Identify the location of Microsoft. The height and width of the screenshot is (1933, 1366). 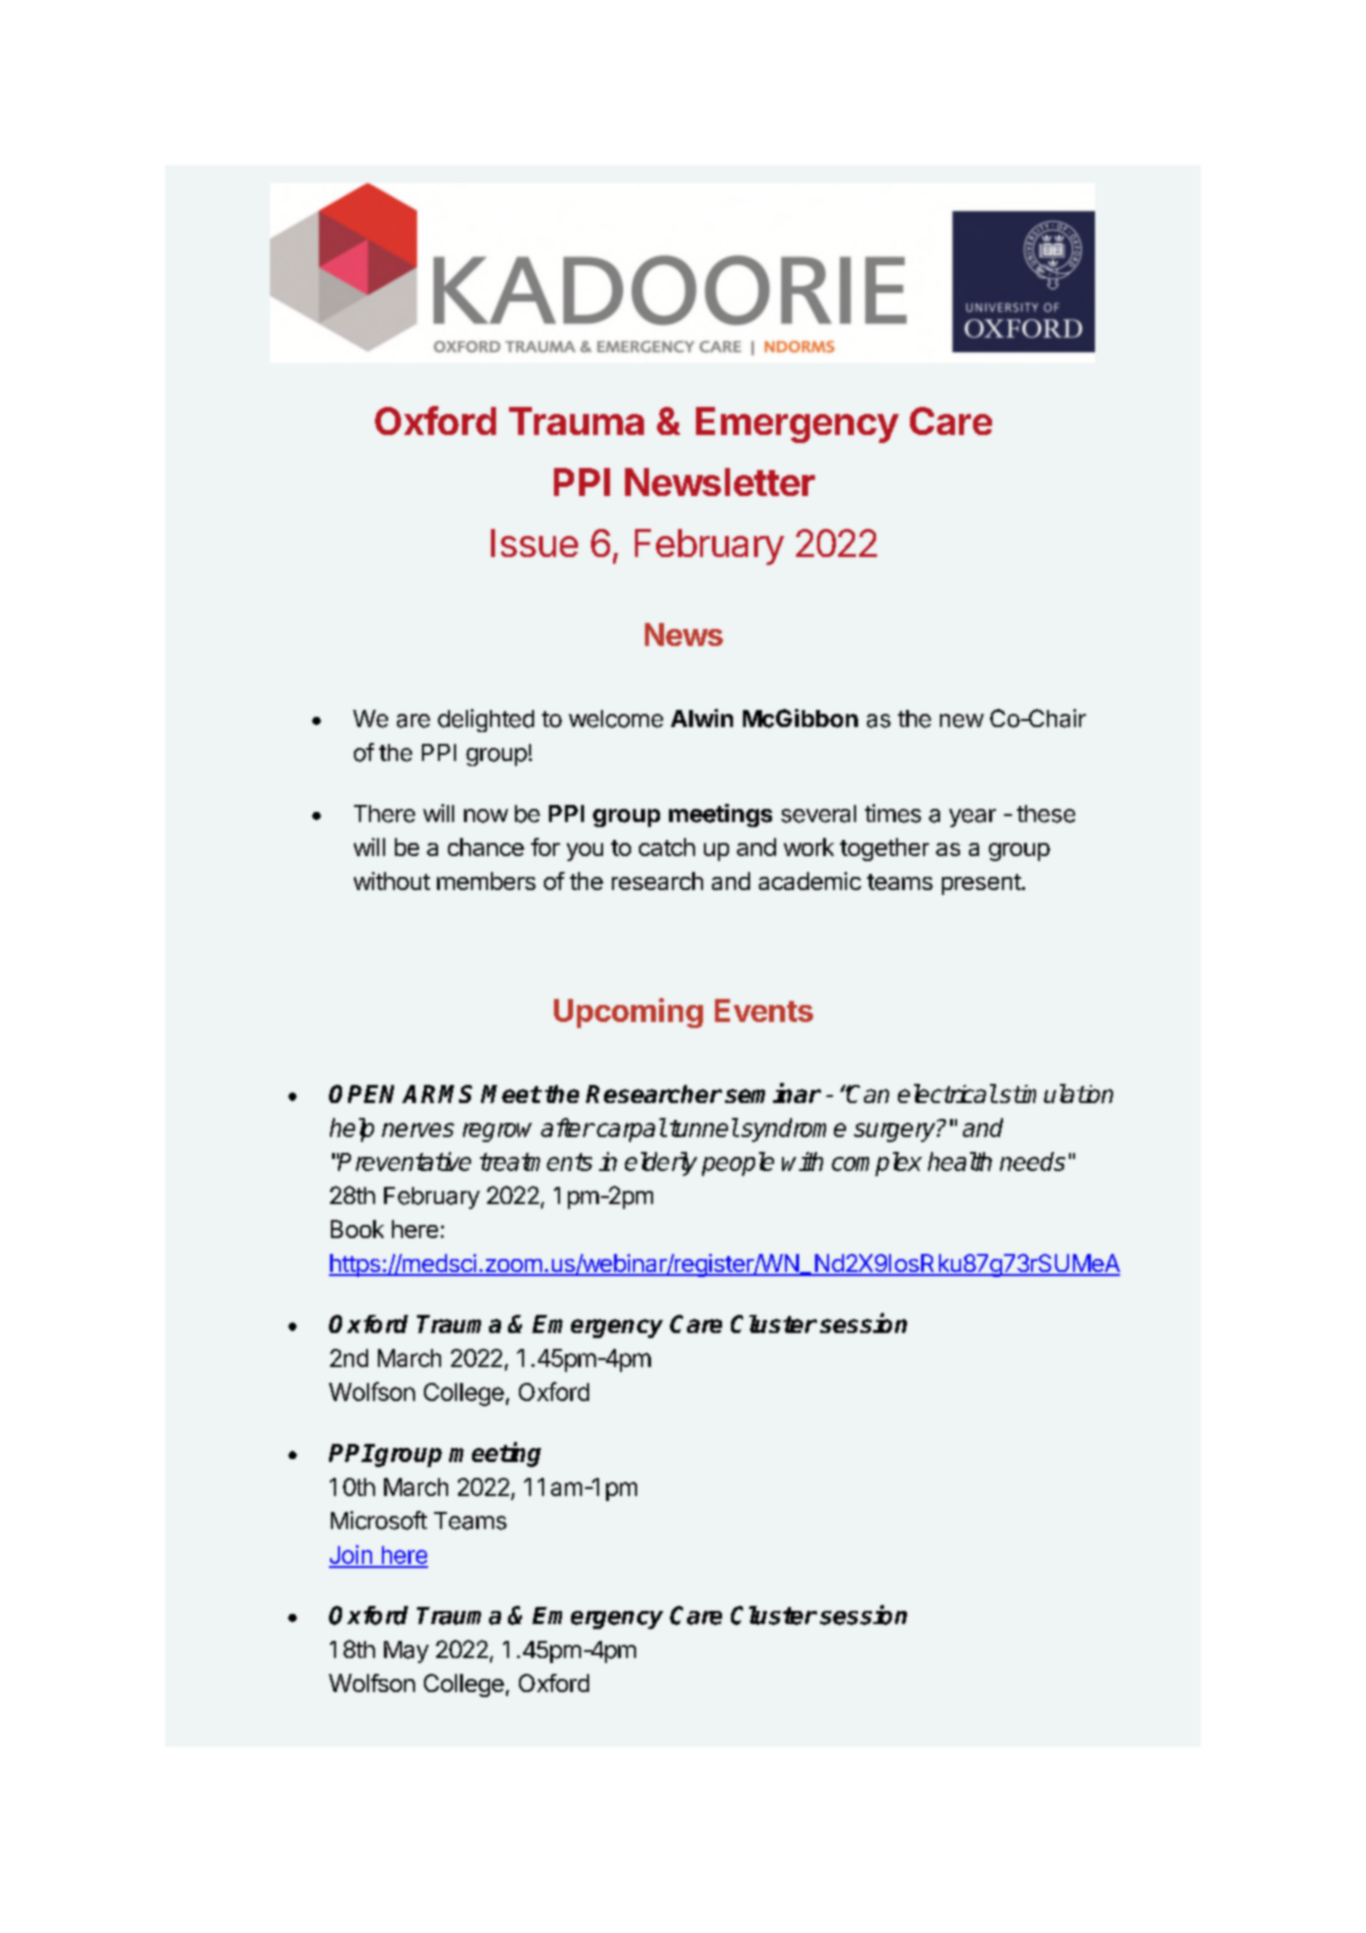
(379, 1520).
